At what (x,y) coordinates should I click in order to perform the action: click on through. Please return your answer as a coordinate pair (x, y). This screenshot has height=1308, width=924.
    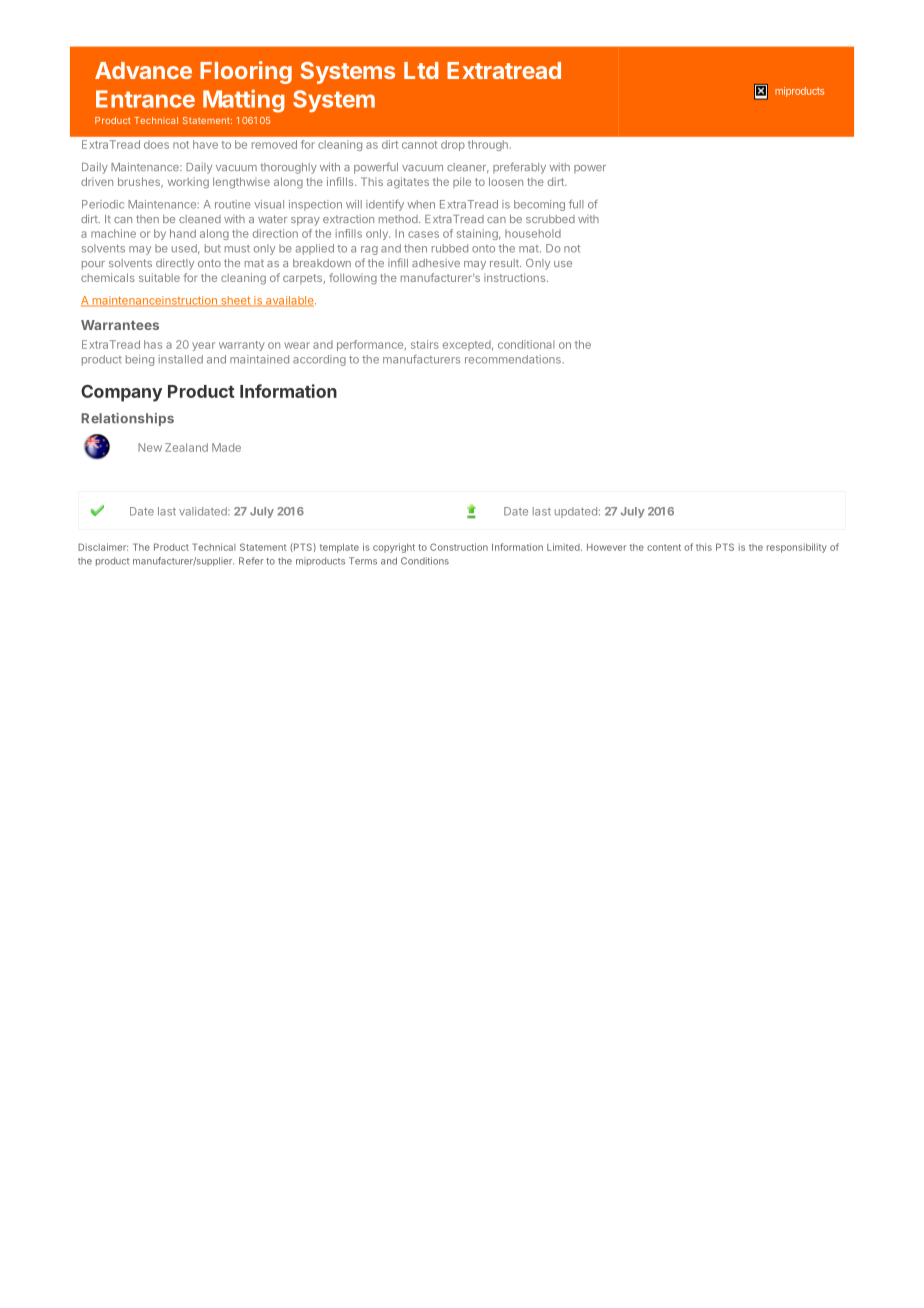
    Looking at the image, I should click on (488, 145).
